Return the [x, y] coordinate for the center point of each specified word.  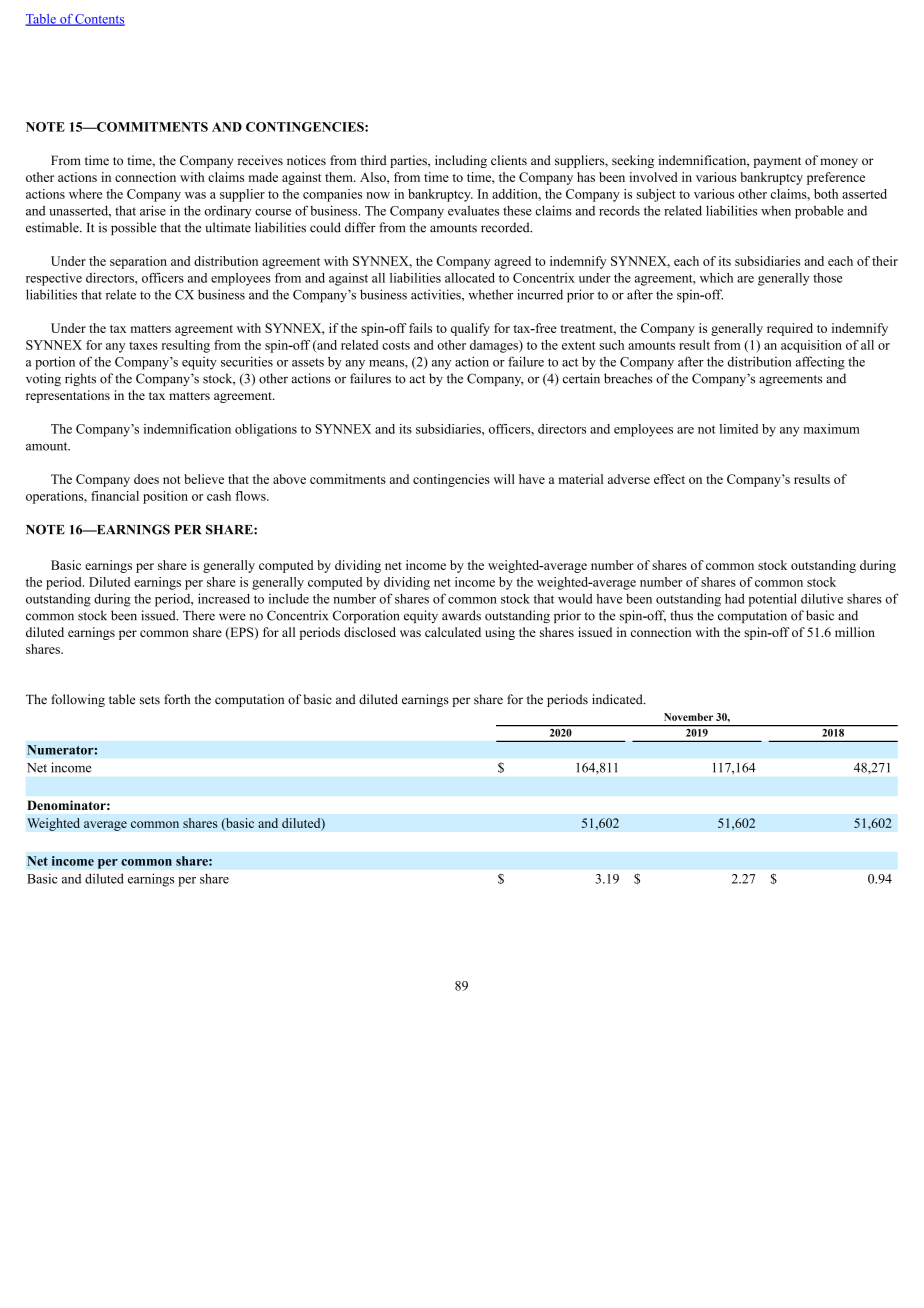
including [461, 161]
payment [777, 162]
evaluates [473, 211]
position [165, 497]
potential [772, 600]
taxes [143, 345]
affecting [820, 363]
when [776, 211]
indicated [618, 699]
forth [177, 699]
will [504, 479]
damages [495, 346]
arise [153, 210]
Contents [99, 20]
